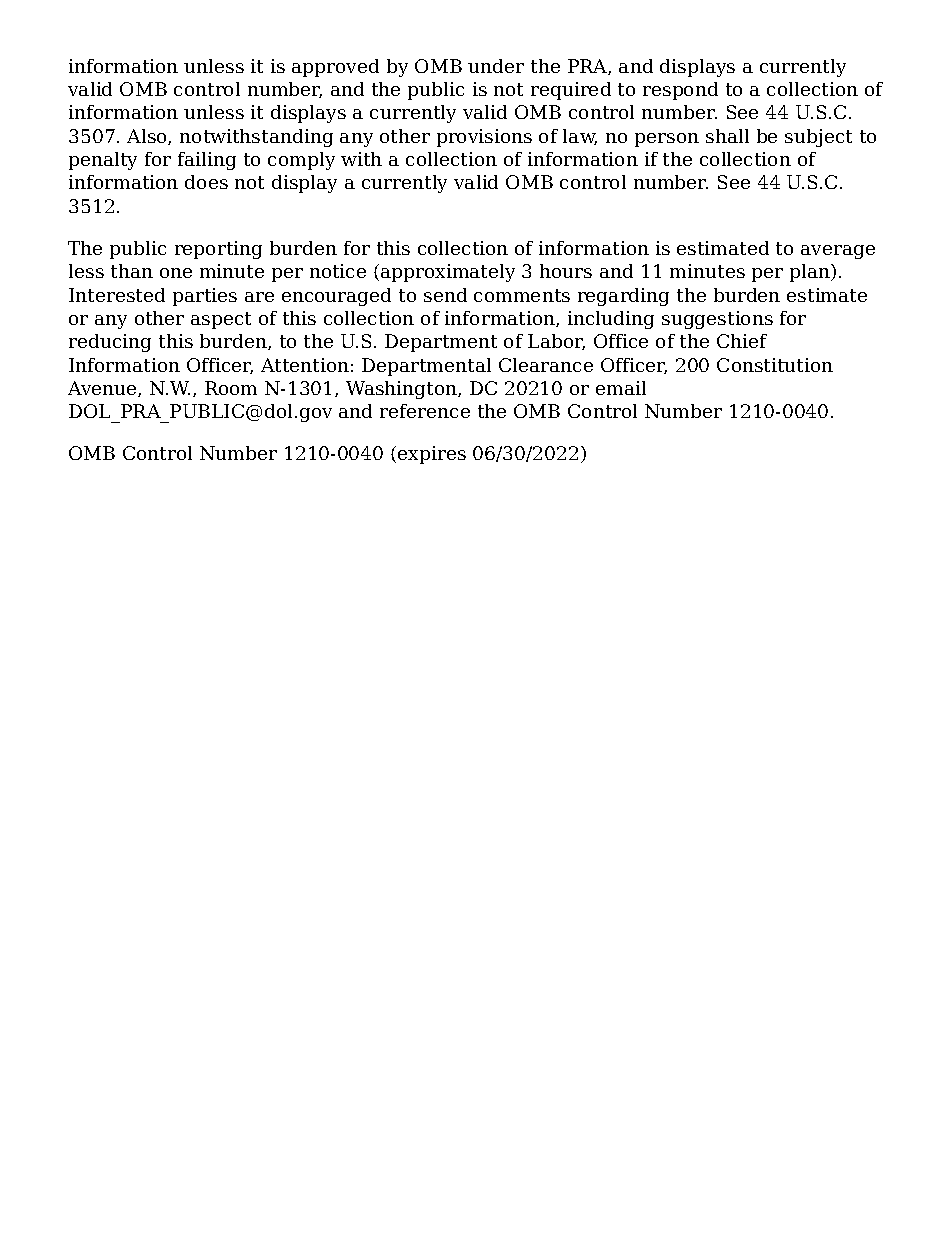 The height and width of the image is (1233, 952). I want to click on approved, so click(335, 68).
